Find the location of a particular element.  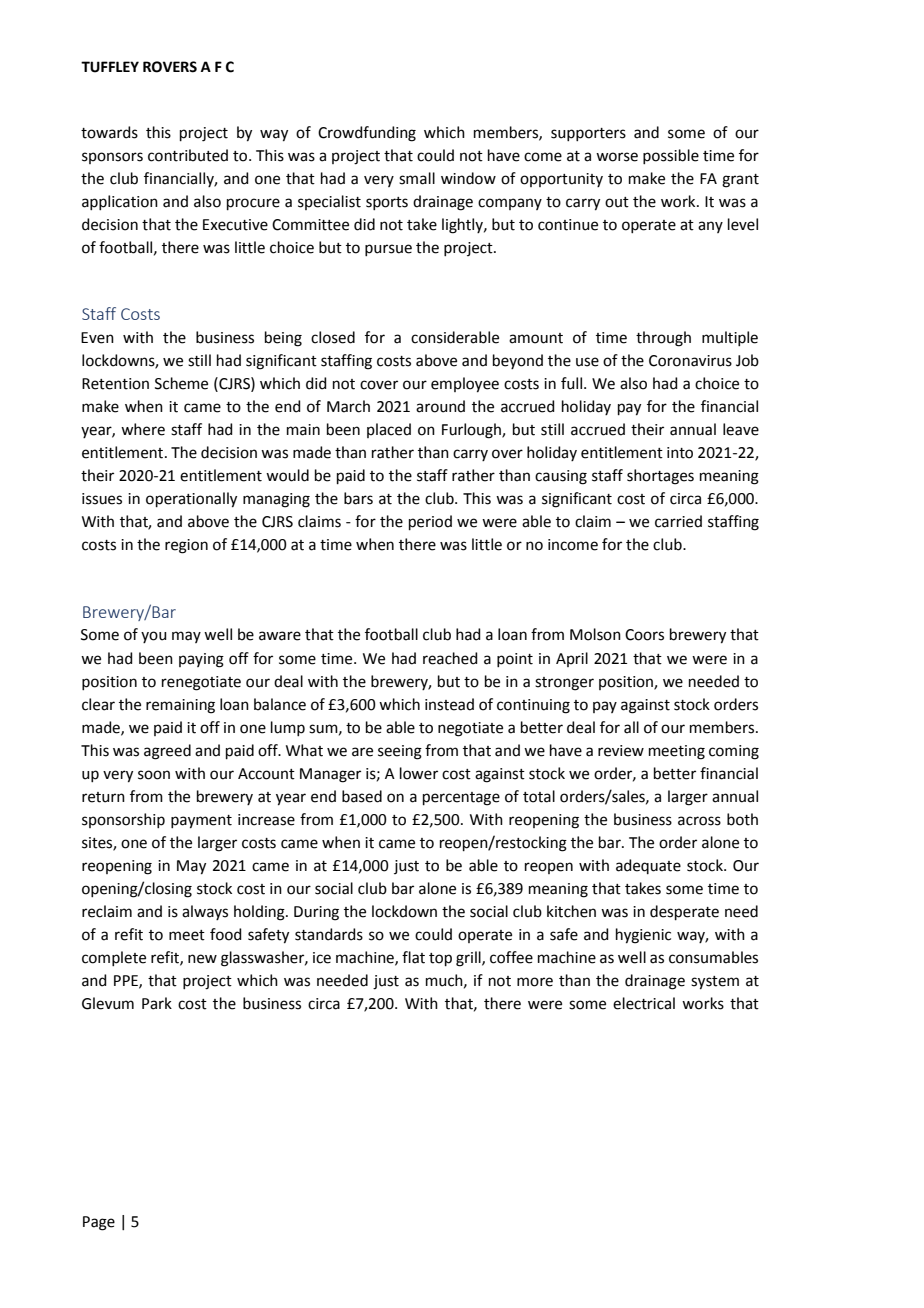

Coors is located at coordinates (644, 635).
